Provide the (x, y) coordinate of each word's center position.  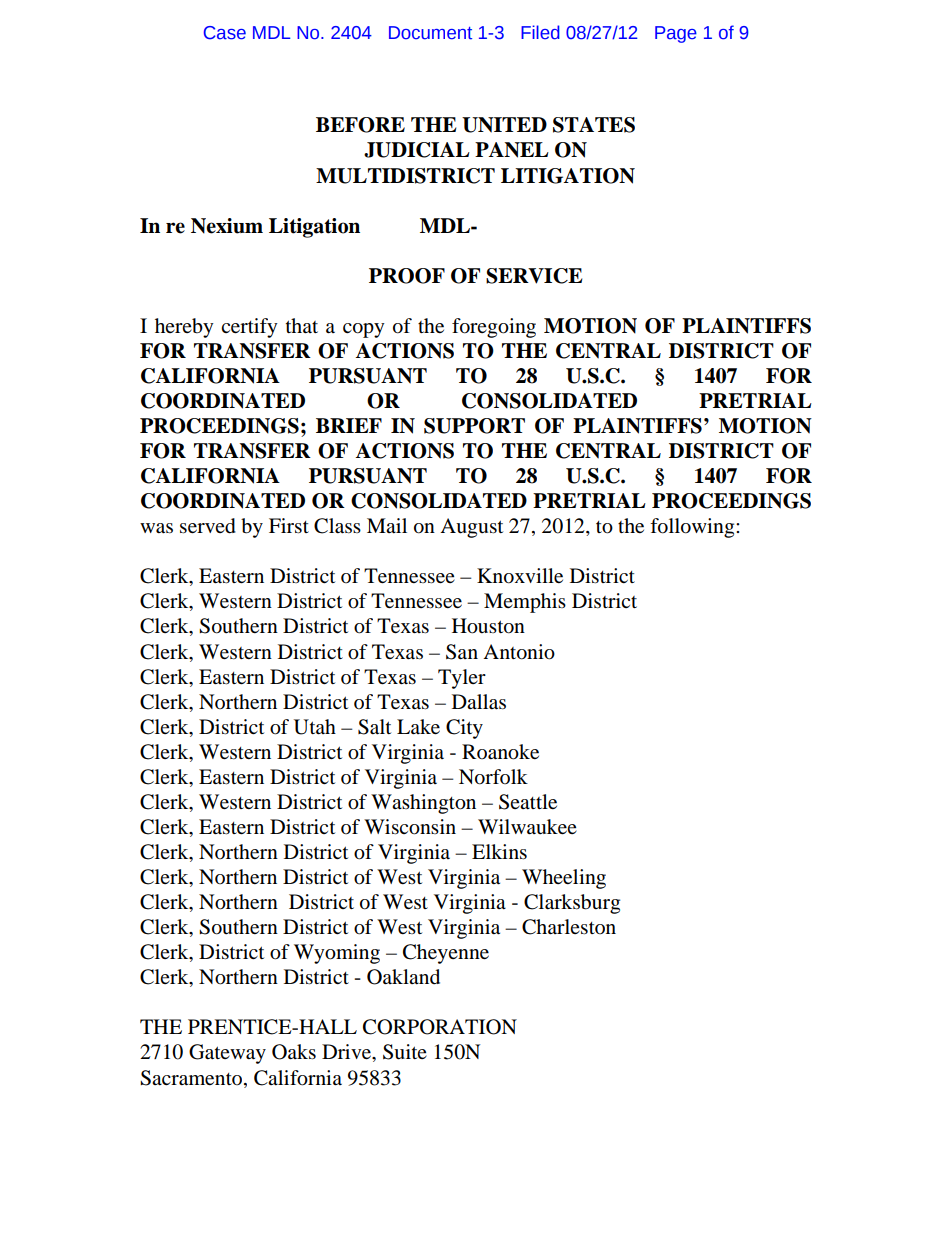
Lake (418, 727)
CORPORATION (440, 1027)
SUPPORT (474, 426)
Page (676, 34)
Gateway (227, 1054)
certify (249, 328)
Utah (315, 727)
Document (430, 33)
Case (225, 33)
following (693, 528)
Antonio (519, 652)
